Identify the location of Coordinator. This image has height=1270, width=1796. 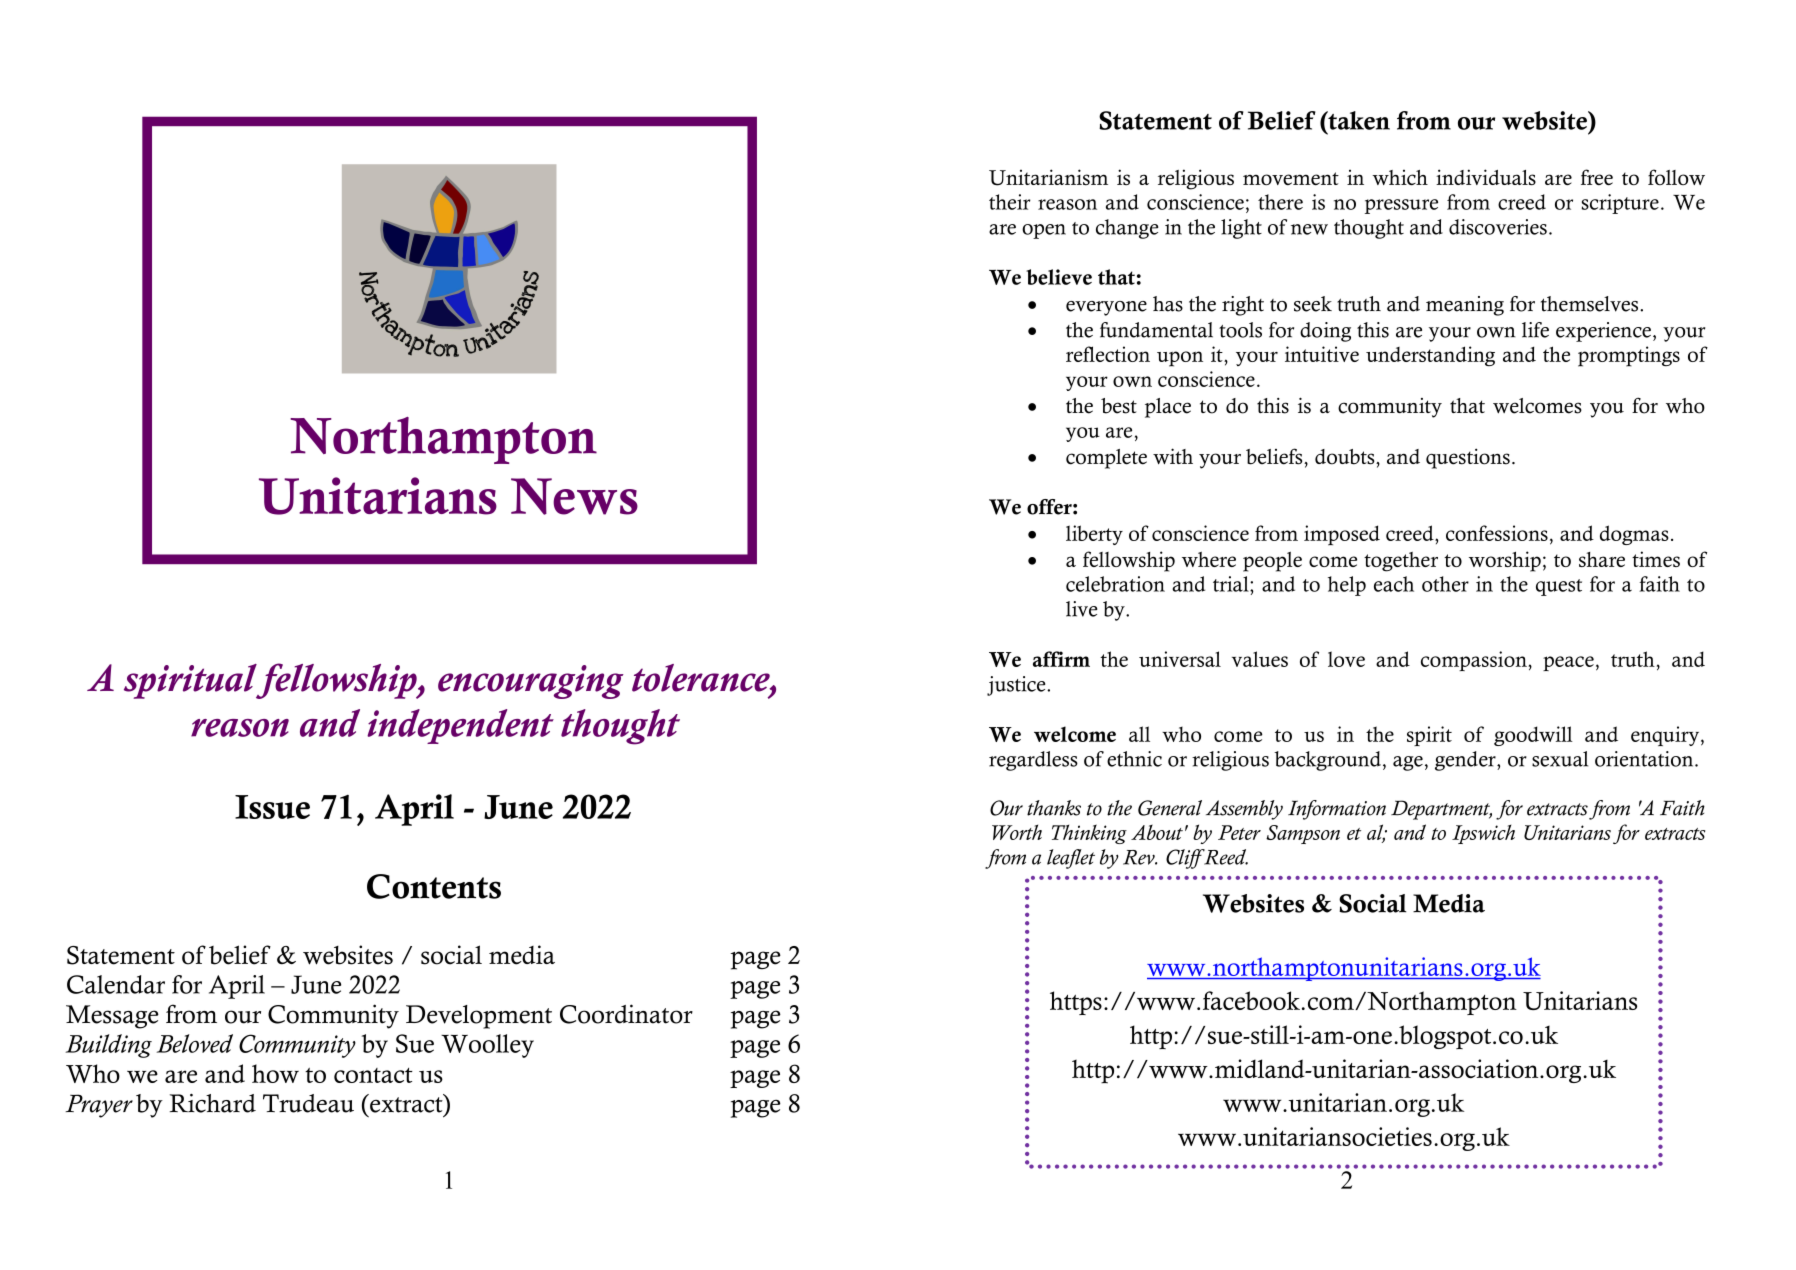
(626, 1014).
